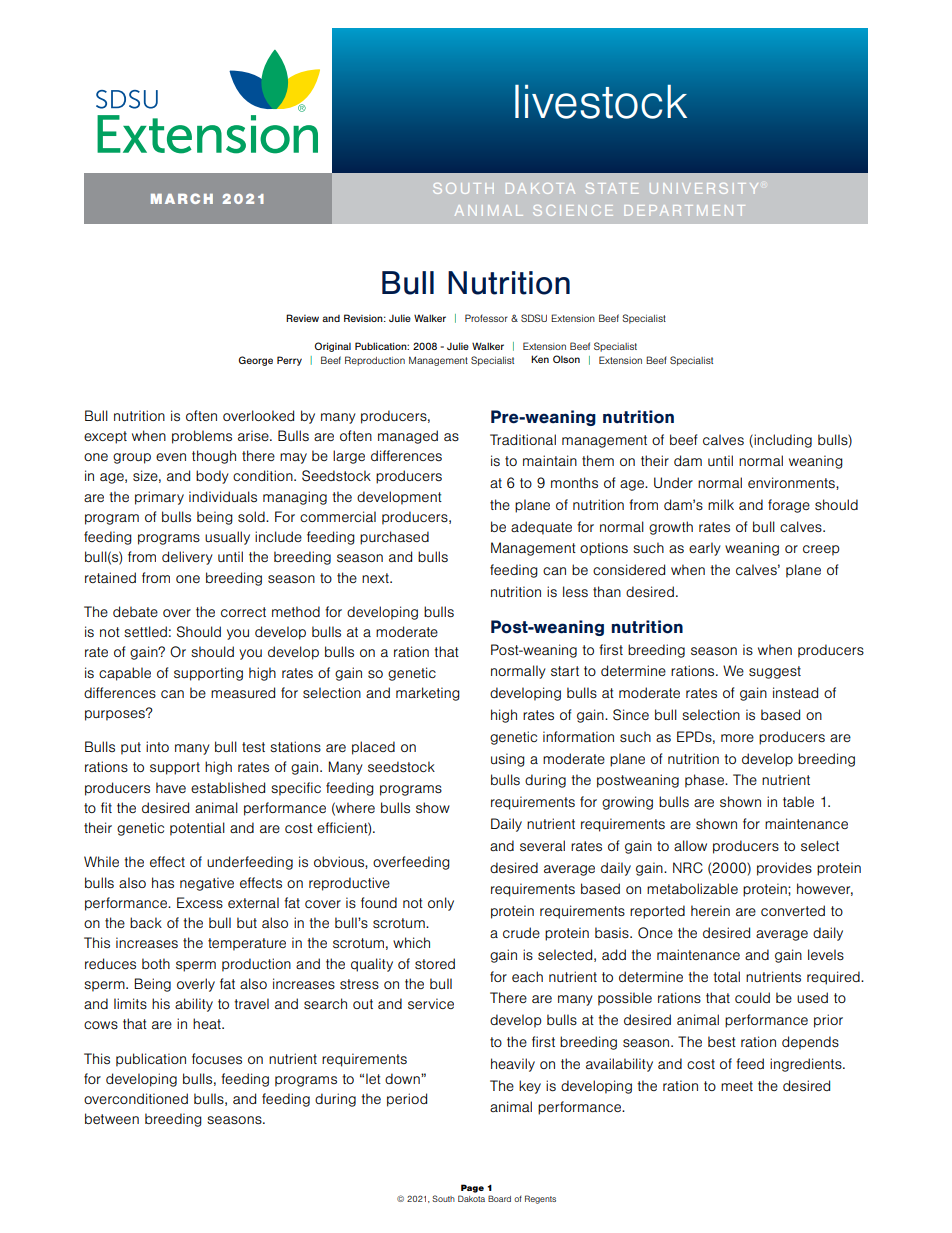 The width and height of the document is (952, 1233). I want to click on between, so click(112, 1118).
